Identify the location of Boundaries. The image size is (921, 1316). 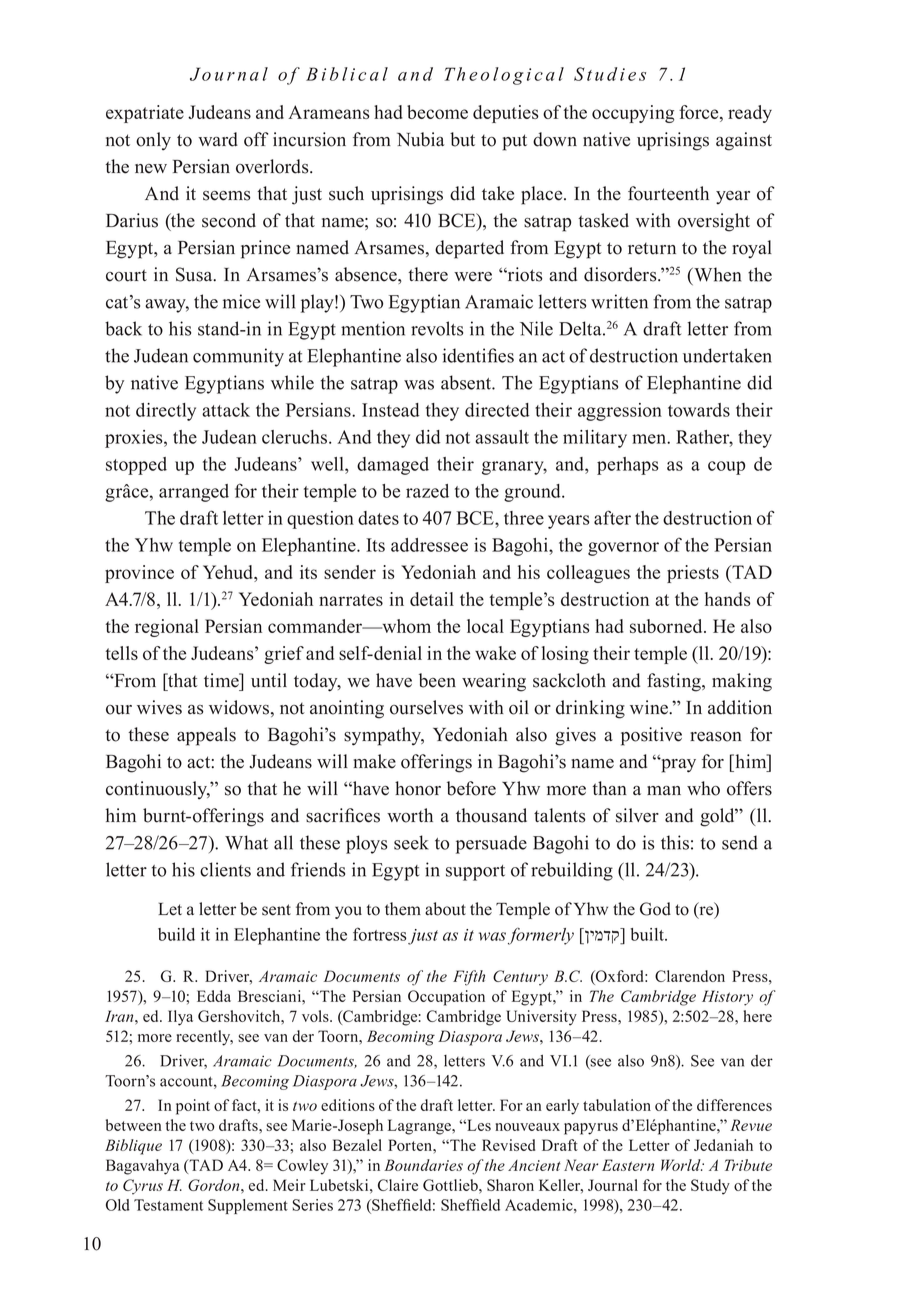
(423, 1165).
